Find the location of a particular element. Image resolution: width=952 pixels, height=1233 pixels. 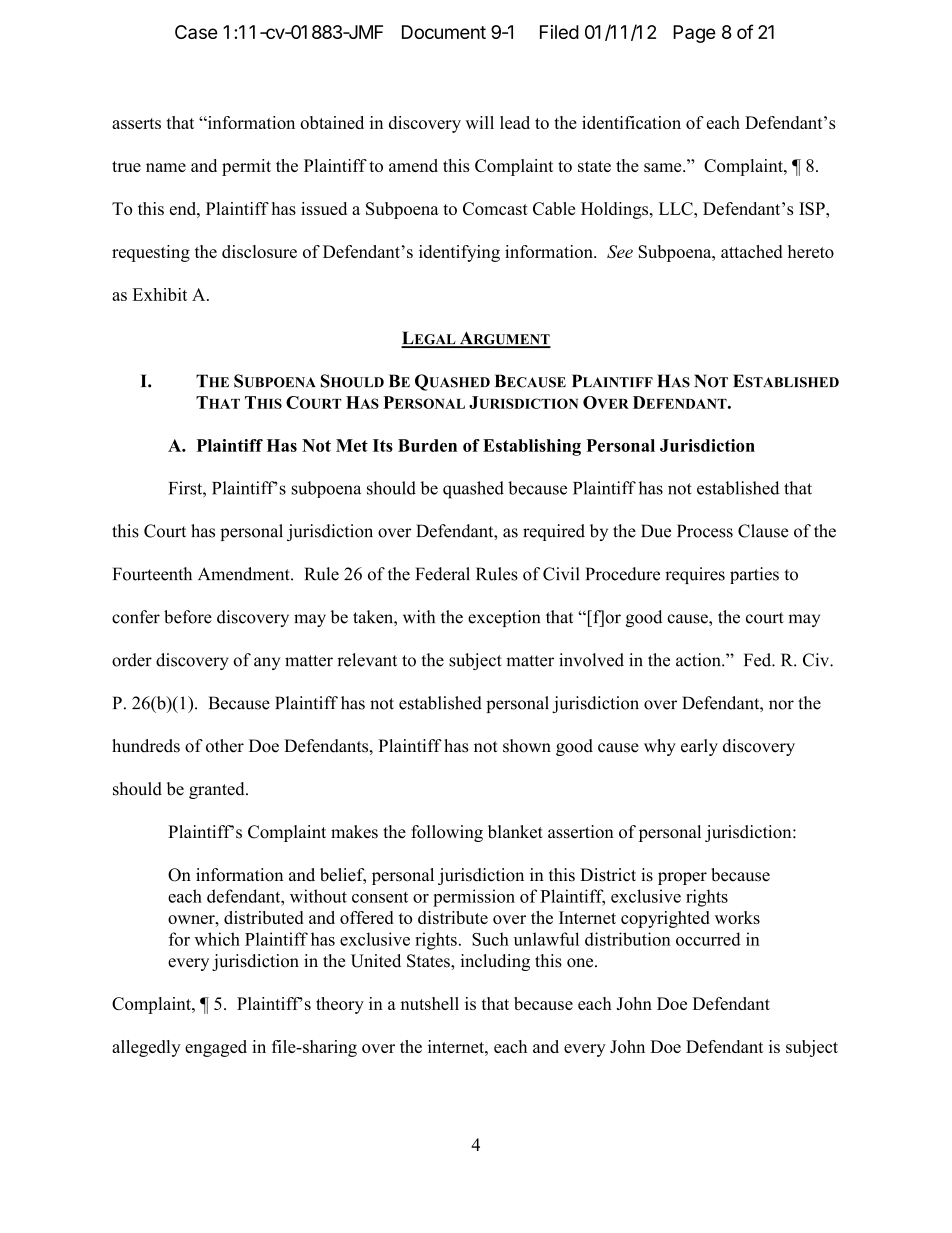

other is located at coordinates (225, 746).
